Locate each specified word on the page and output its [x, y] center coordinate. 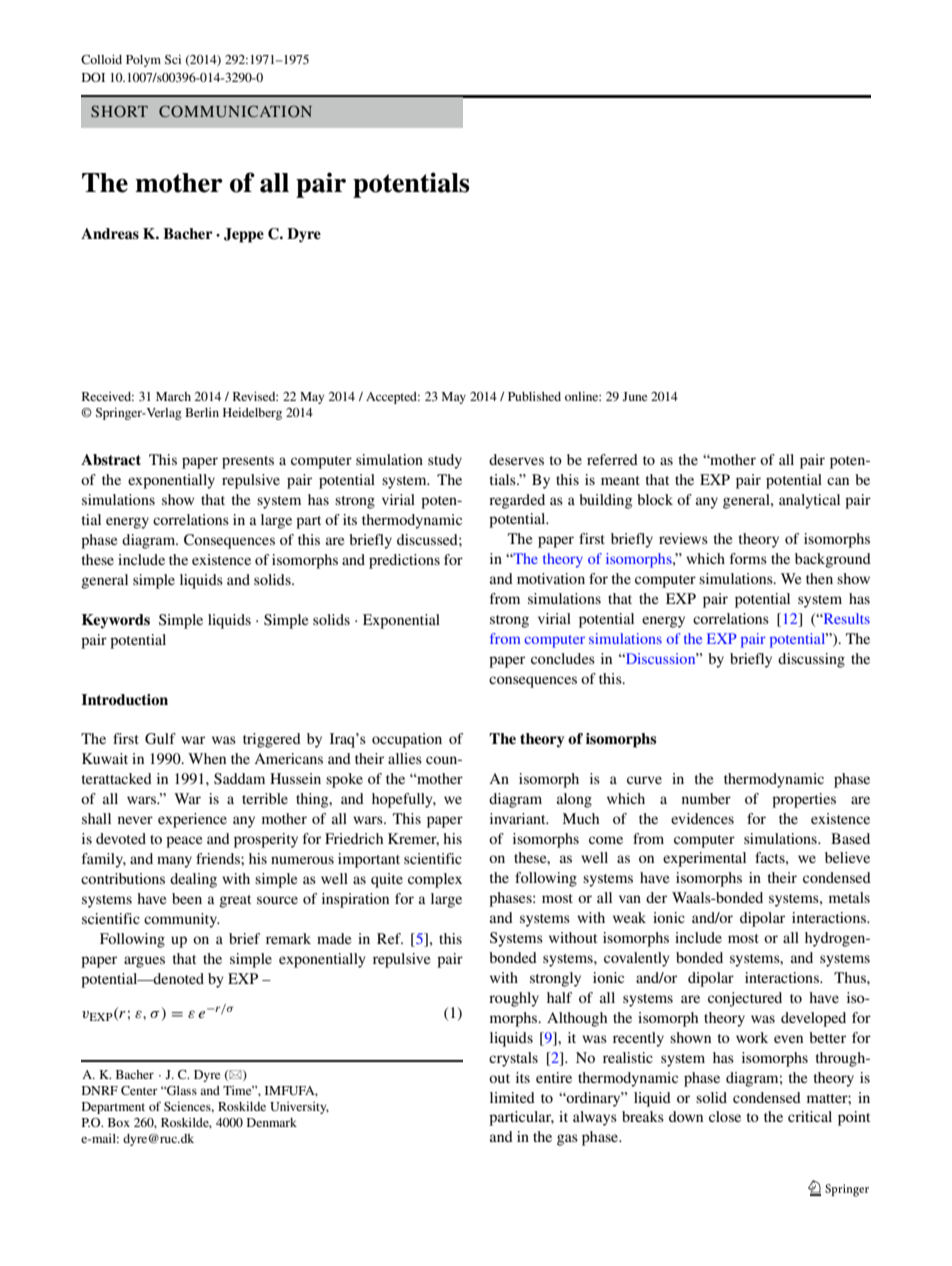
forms [748, 558]
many [174, 862]
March [173, 396]
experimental [704, 859]
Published [534, 396]
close [725, 1116]
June [634, 396]
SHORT [119, 111]
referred [612, 459]
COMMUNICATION [235, 111]
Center [139, 1090]
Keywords [116, 621]
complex [435, 880]
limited [512, 1097]
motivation [551, 578]
